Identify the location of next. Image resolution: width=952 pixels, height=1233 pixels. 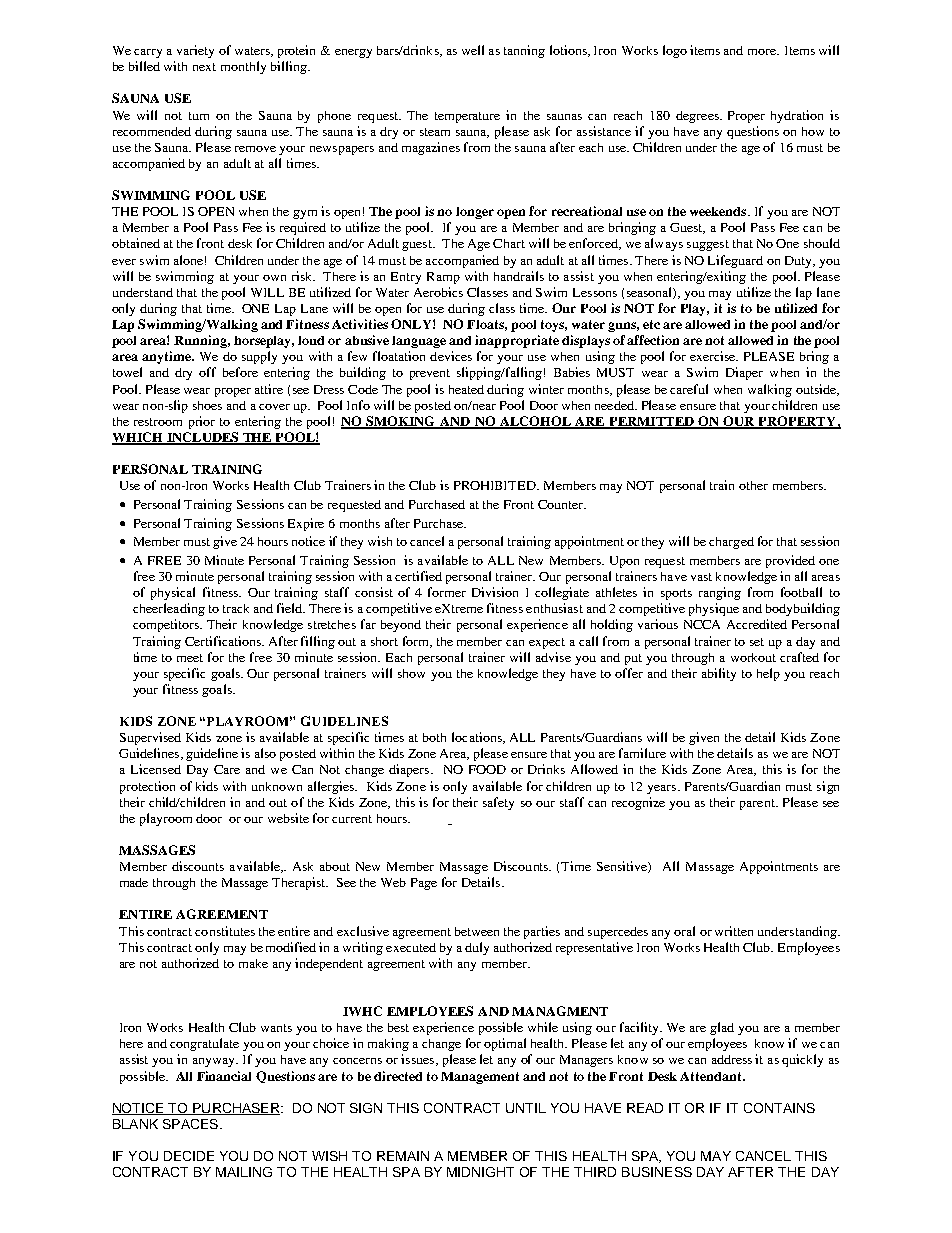
(204, 67).
